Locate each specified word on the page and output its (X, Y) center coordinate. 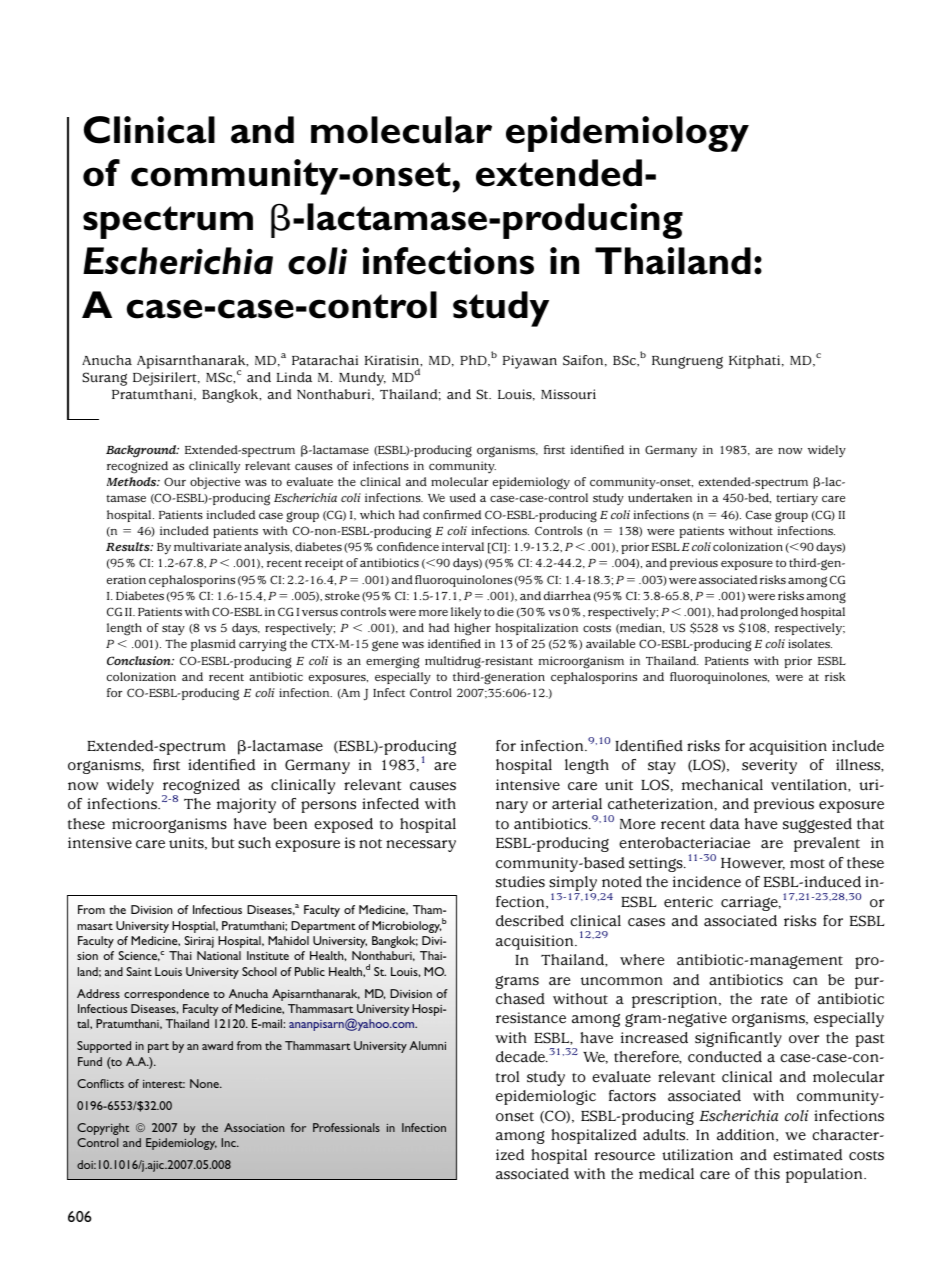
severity (769, 766)
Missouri (568, 394)
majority (246, 805)
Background (142, 451)
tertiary (797, 499)
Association (254, 1127)
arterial (577, 804)
